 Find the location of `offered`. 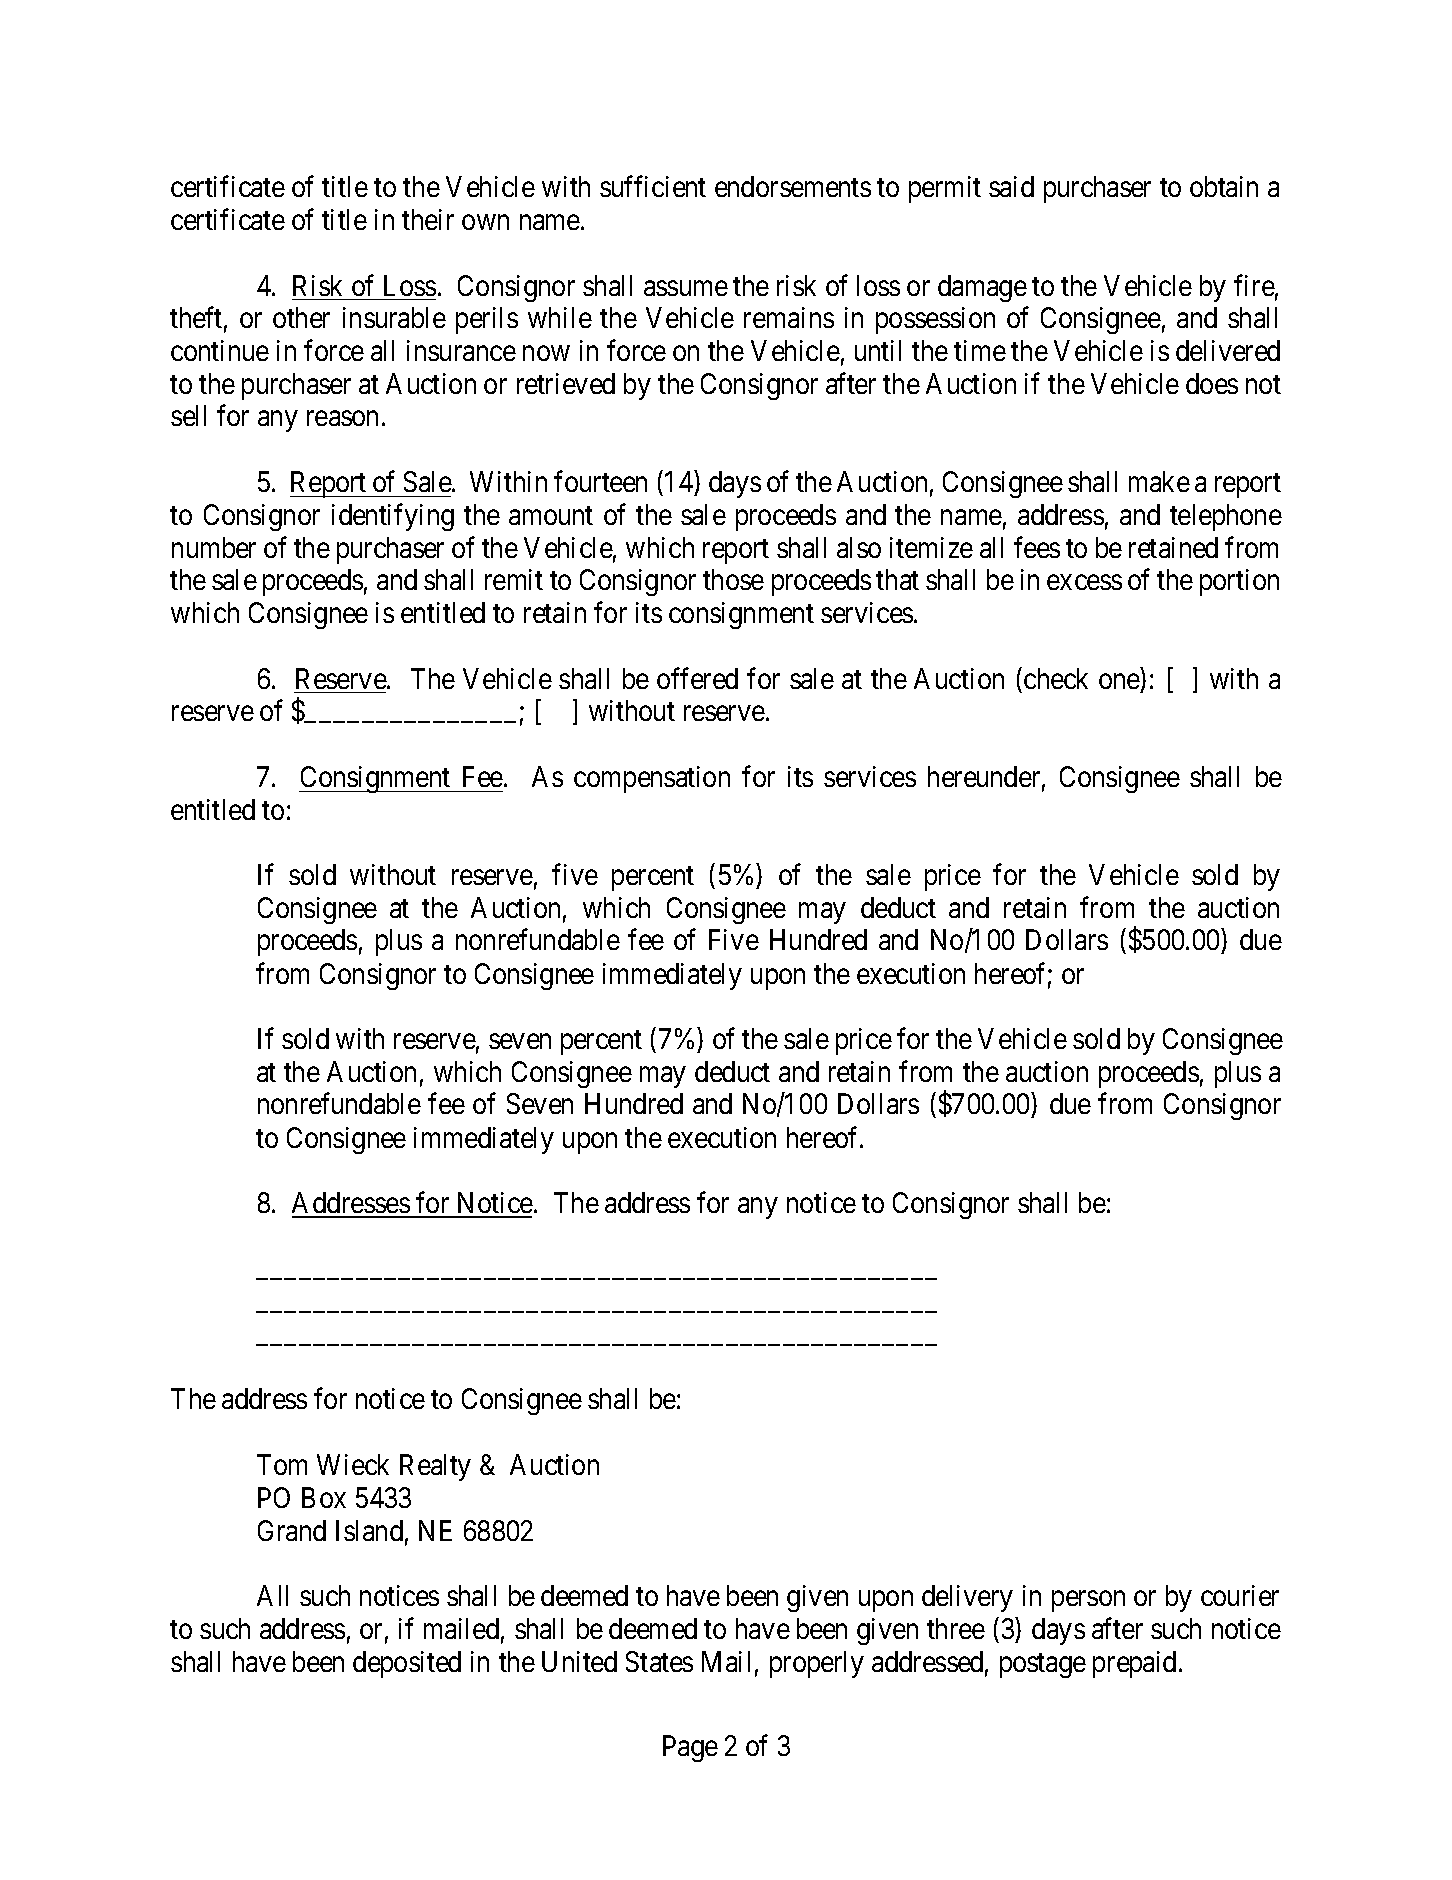

offered is located at coordinates (697, 678).
